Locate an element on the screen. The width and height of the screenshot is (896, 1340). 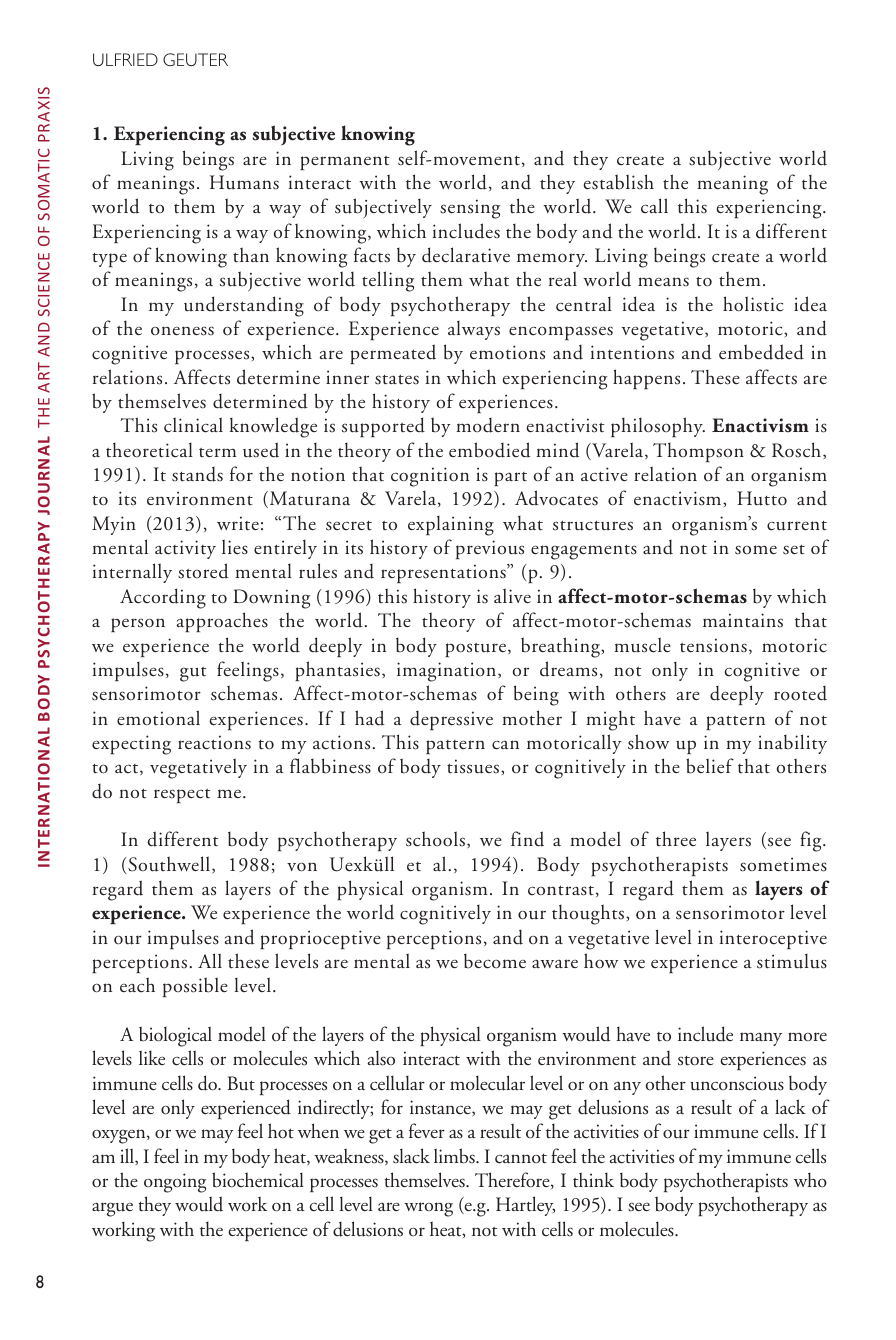
who is located at coordinates (810, 1179).
